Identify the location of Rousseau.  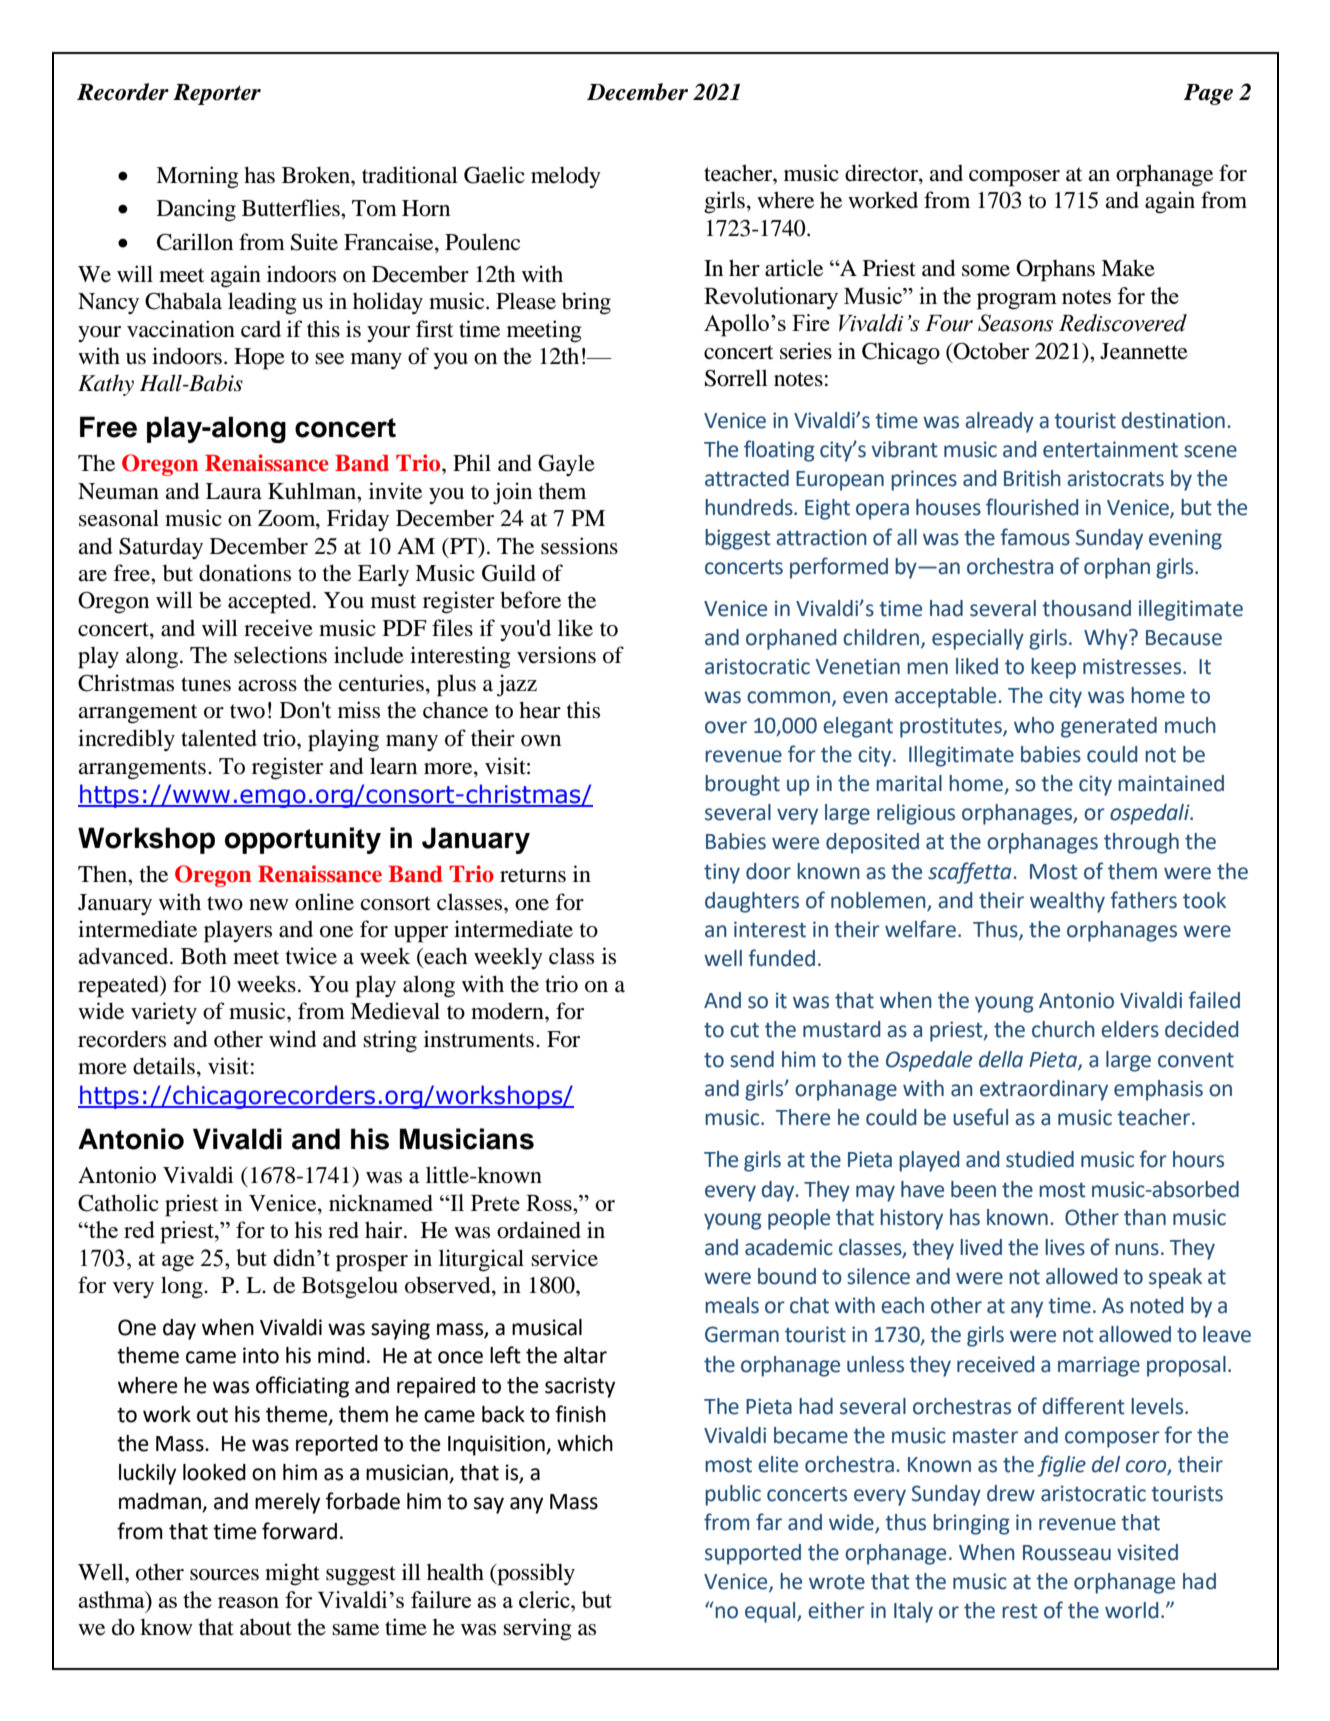
(1067, 1553).
